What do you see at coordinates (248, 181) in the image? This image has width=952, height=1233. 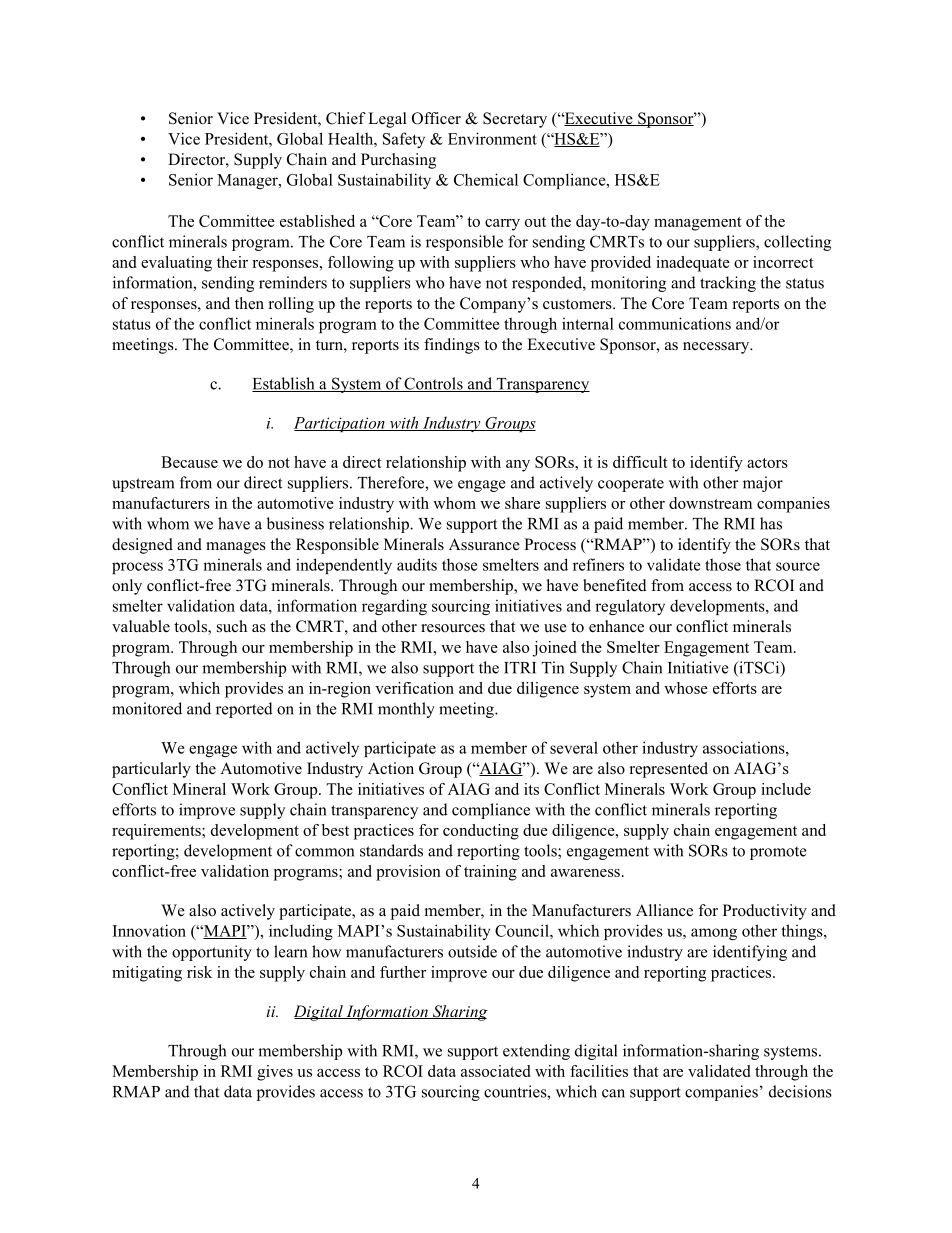 I see `Manager` at bounding box center [248, 181].
